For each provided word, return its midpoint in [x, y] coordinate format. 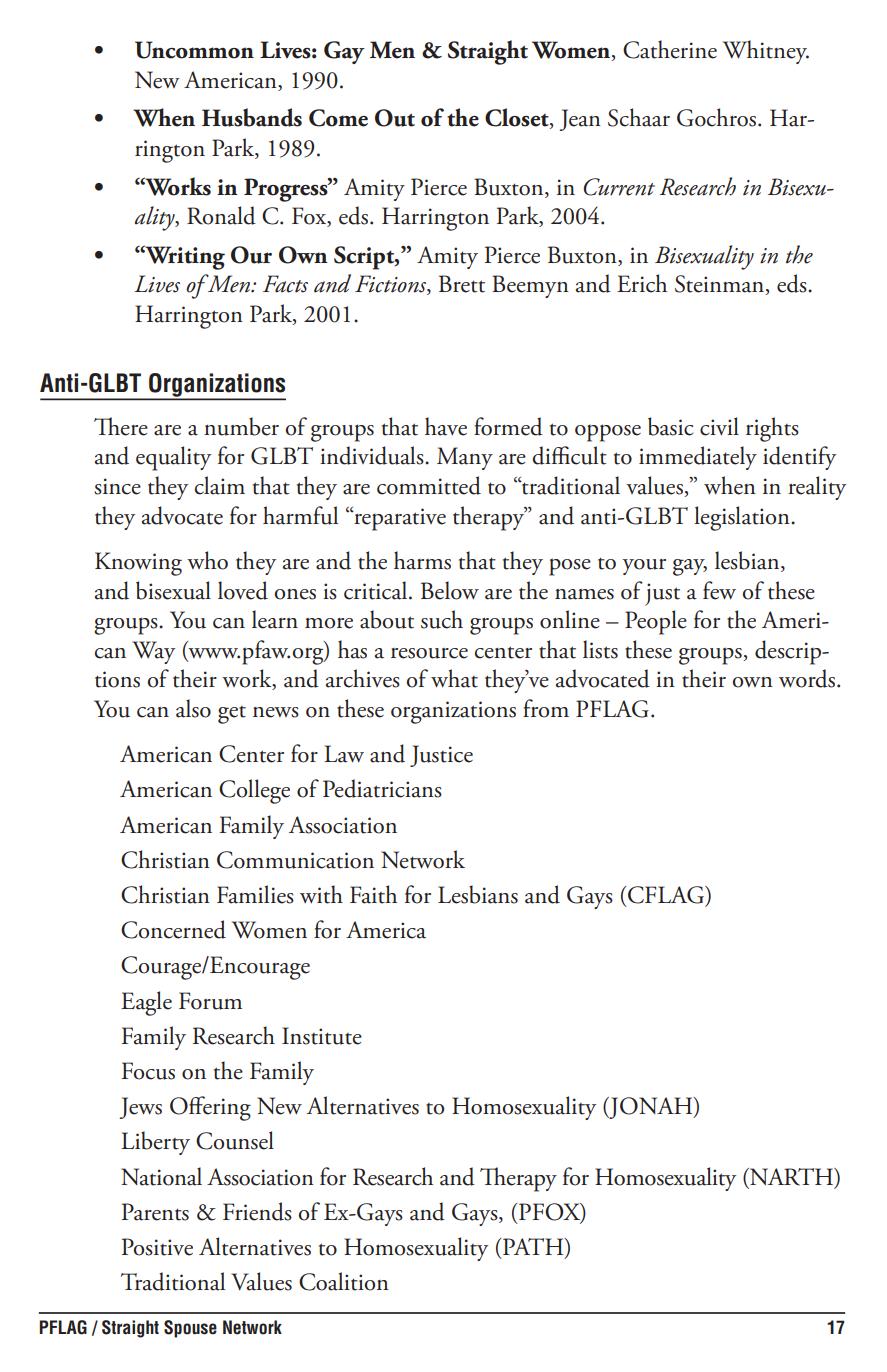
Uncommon [194, 50]
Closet [518, 118]
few [719, 590]
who [207, 560]
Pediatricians [382, 788]
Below [450, 590]
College [254, 791]
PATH [533, 1246]
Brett [462, 284]
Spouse [190, 1329]
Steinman [721, 285]
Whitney [766, 52]
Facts [285, 284]
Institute [322, 1036]
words [807, 678]
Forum [210, 1001]
